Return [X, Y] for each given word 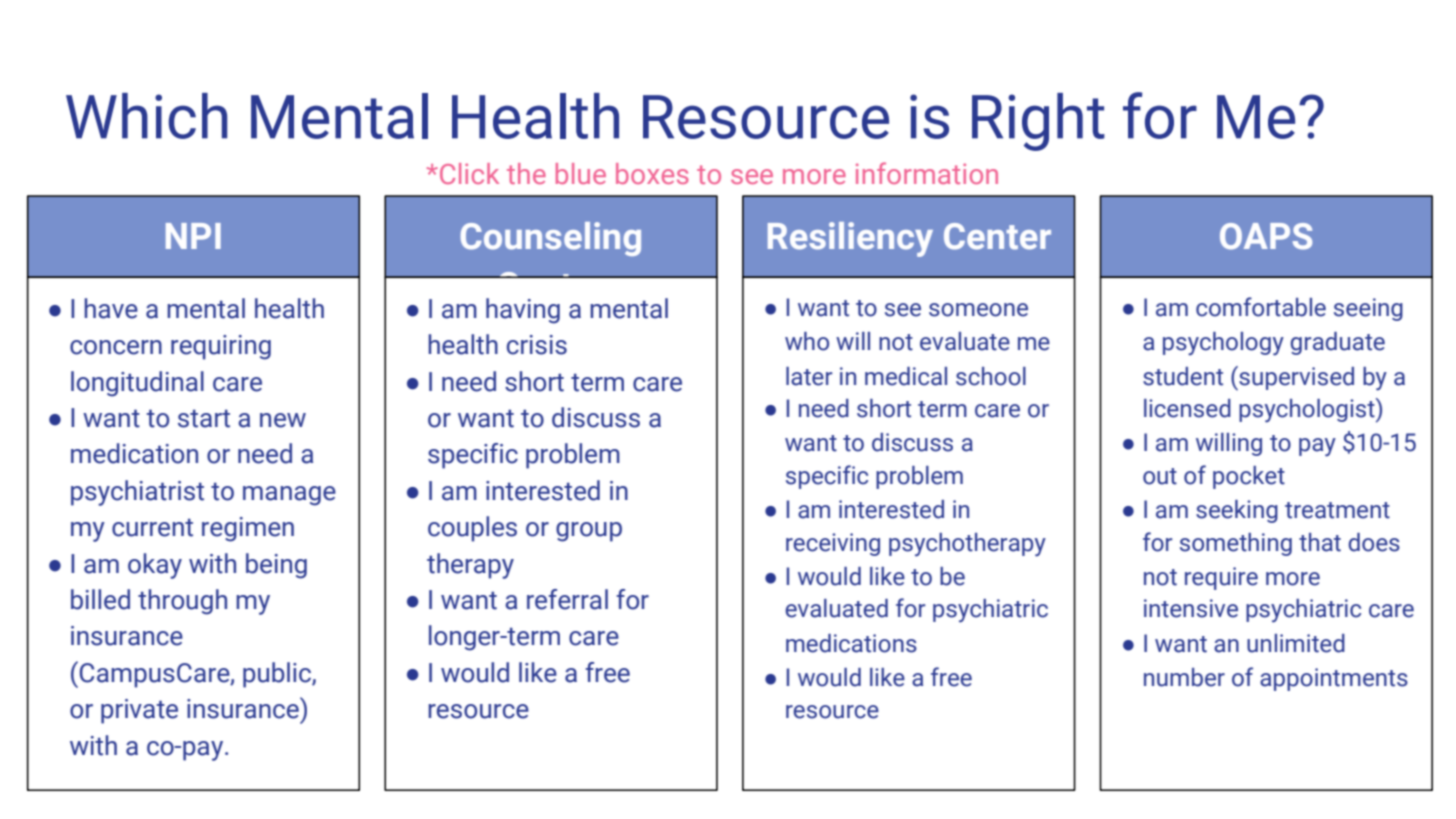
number [1184, 677]
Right [1038, 122]
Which [146, 116]
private [139, 711]
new [283, 420]
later [809, 376]
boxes [652, 173]
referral [567, 599]
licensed [1187, 408]
